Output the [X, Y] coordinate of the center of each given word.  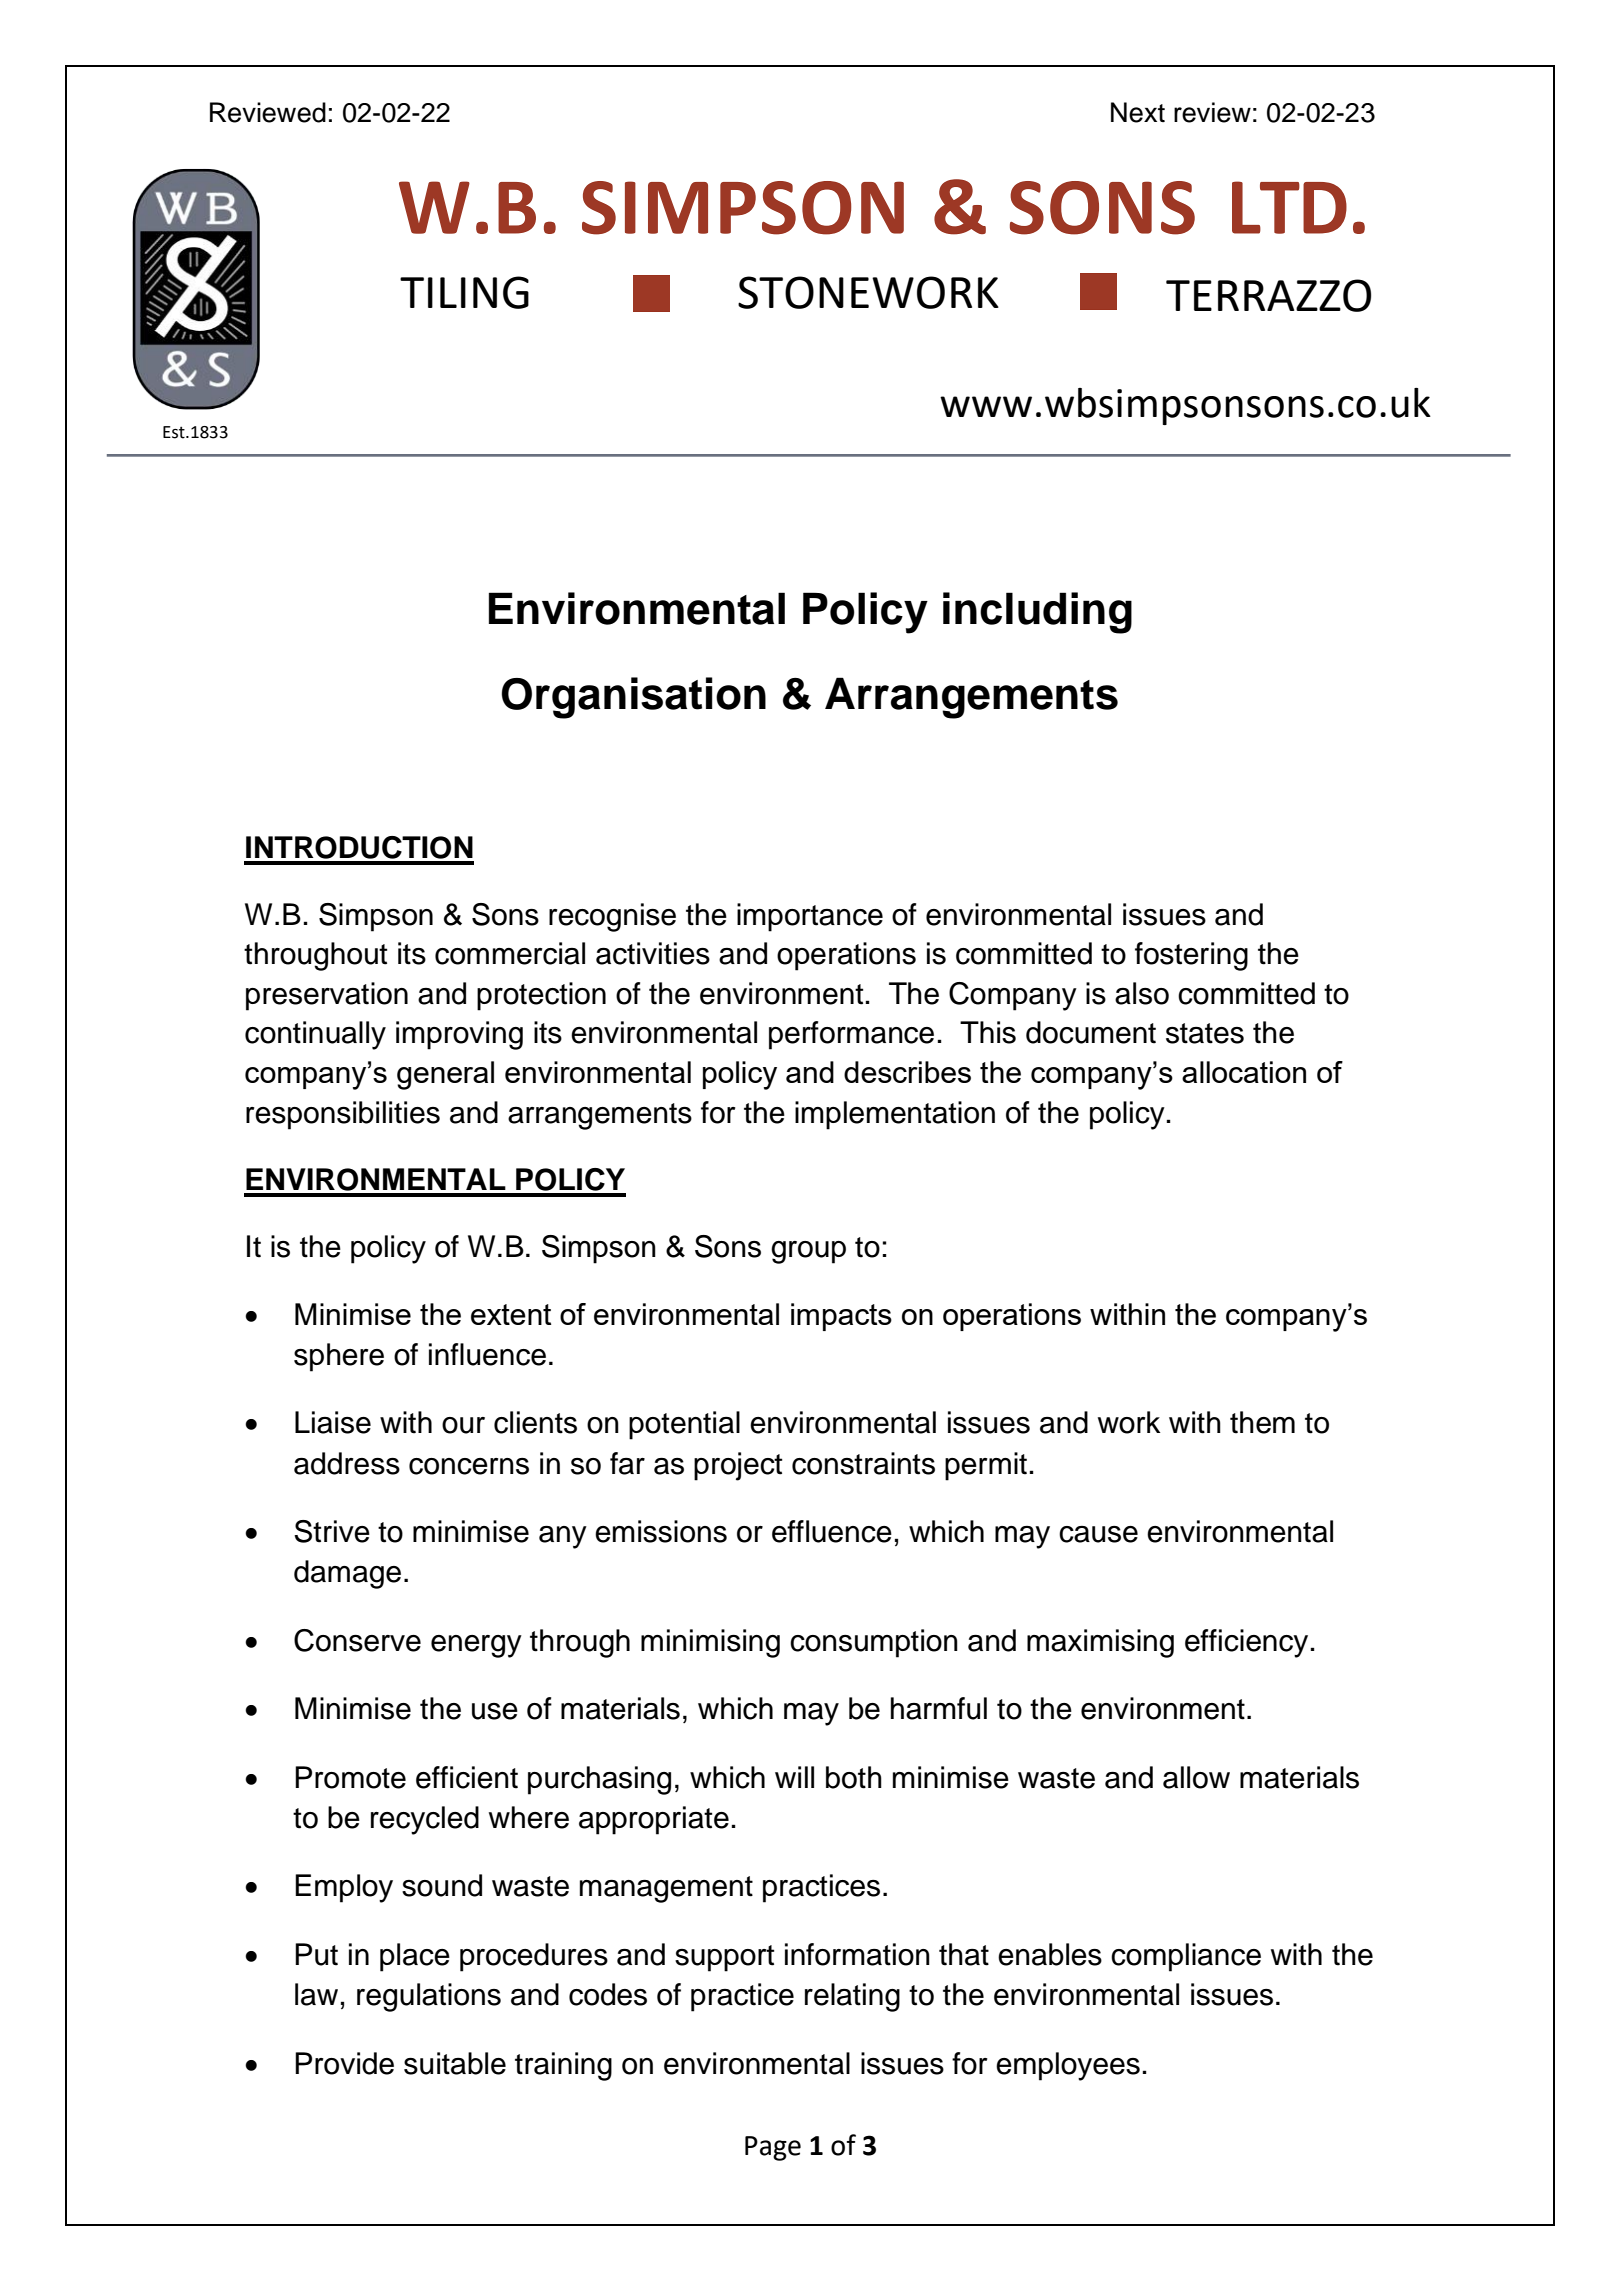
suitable [455, 2063]
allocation [1244, 1072]
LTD [1289, 207]
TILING [464, 292]
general [445, 1075]
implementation [895, 1115]
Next [1138, 112]
